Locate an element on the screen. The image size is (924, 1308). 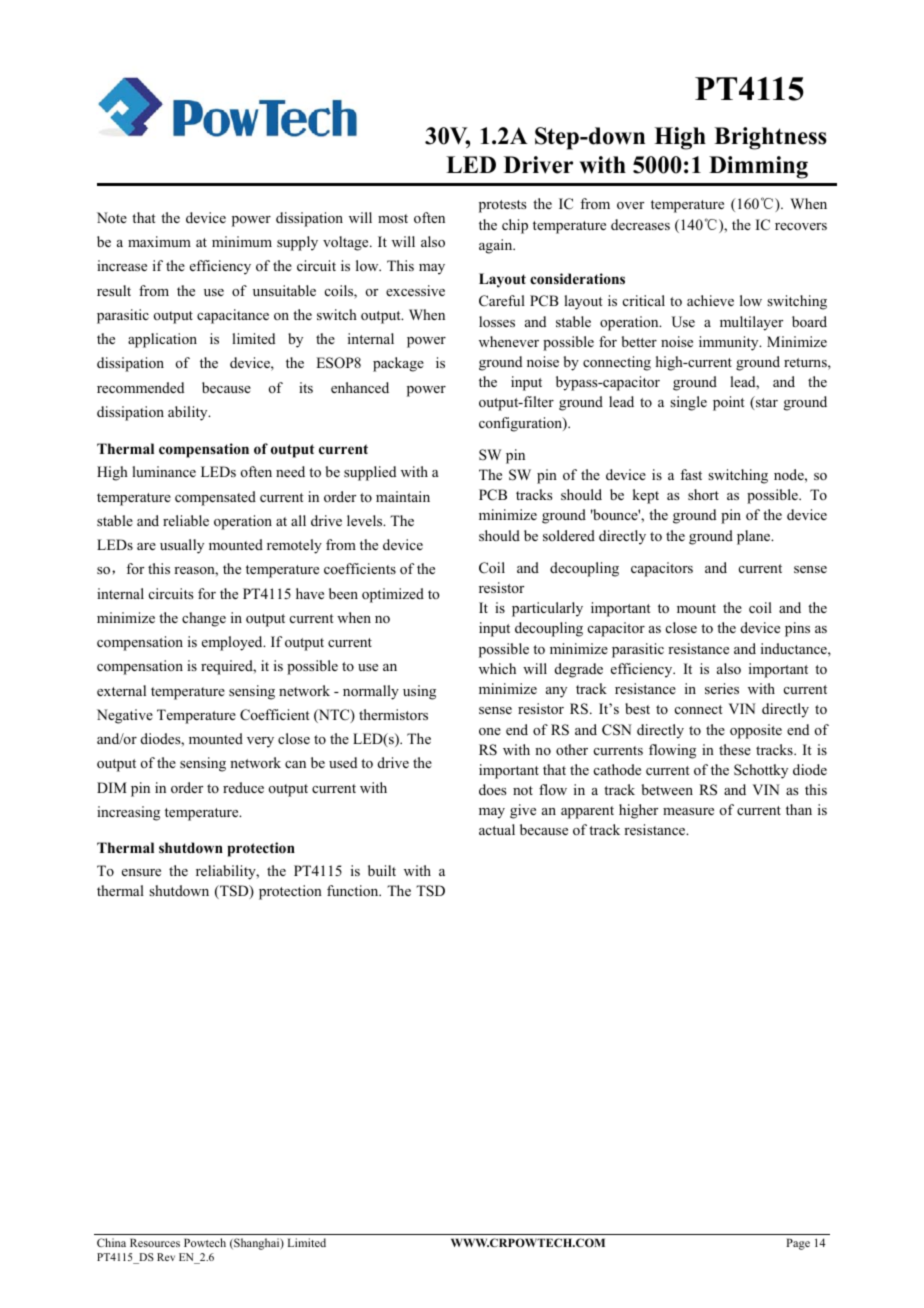
using is located at coordinates (419, 692).
